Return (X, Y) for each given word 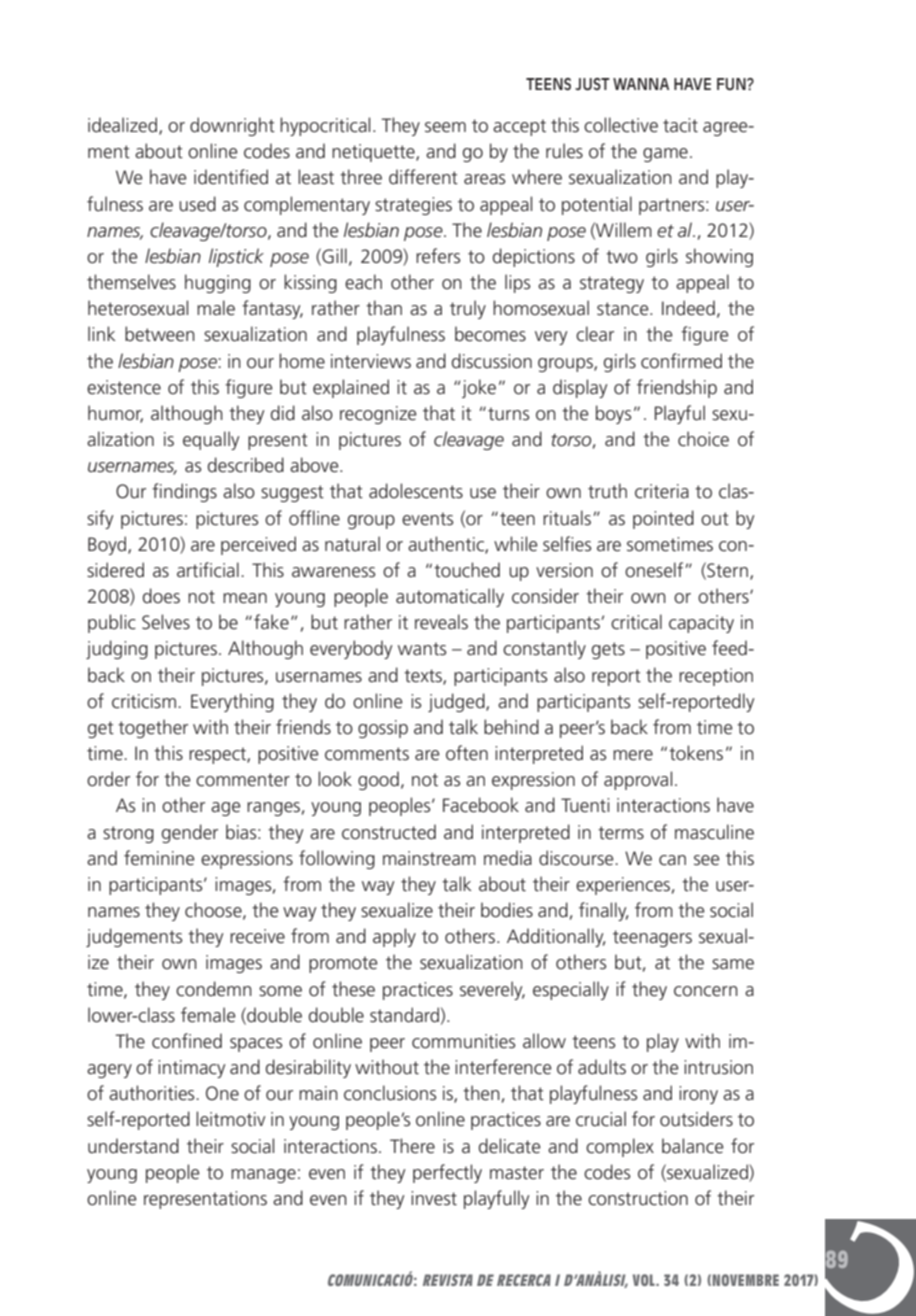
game (665, 155)
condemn (214, 989)
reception (716, 677)
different (423, 177)
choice (703, 439)
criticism (144, 701)
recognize (378, 415)
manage (263, 1176)
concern (706, 991)
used (197, 204)
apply (394, 937)
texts (424, 676)
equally (211, 440)
